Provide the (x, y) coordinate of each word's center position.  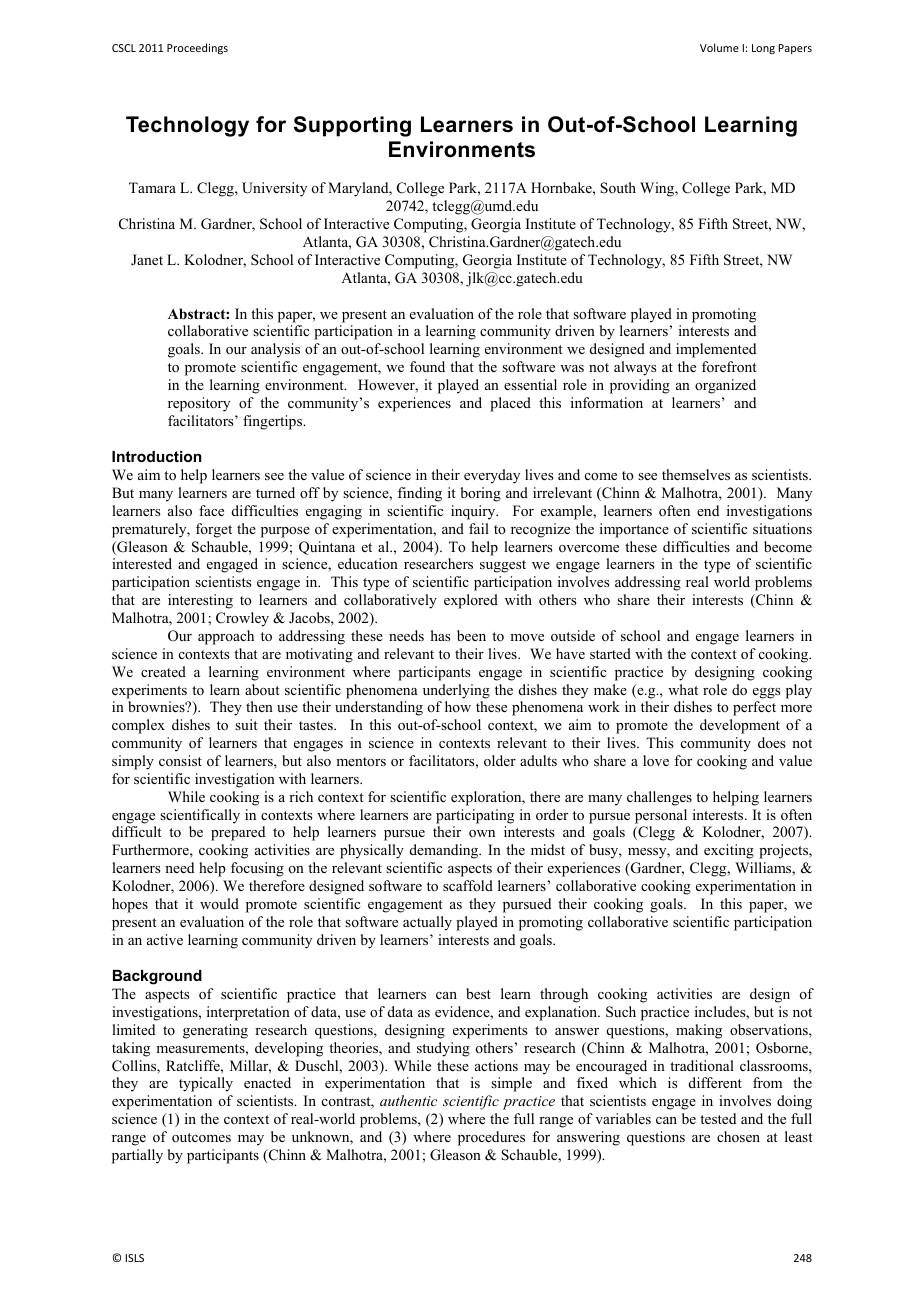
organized (725, 386)
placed (510, 404)
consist (180, 760)
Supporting (352, 126)
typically (206, 1084)
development (740, 726)
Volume (719, 47)
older (500, 760)
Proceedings (197, 48)
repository (199, 404)
